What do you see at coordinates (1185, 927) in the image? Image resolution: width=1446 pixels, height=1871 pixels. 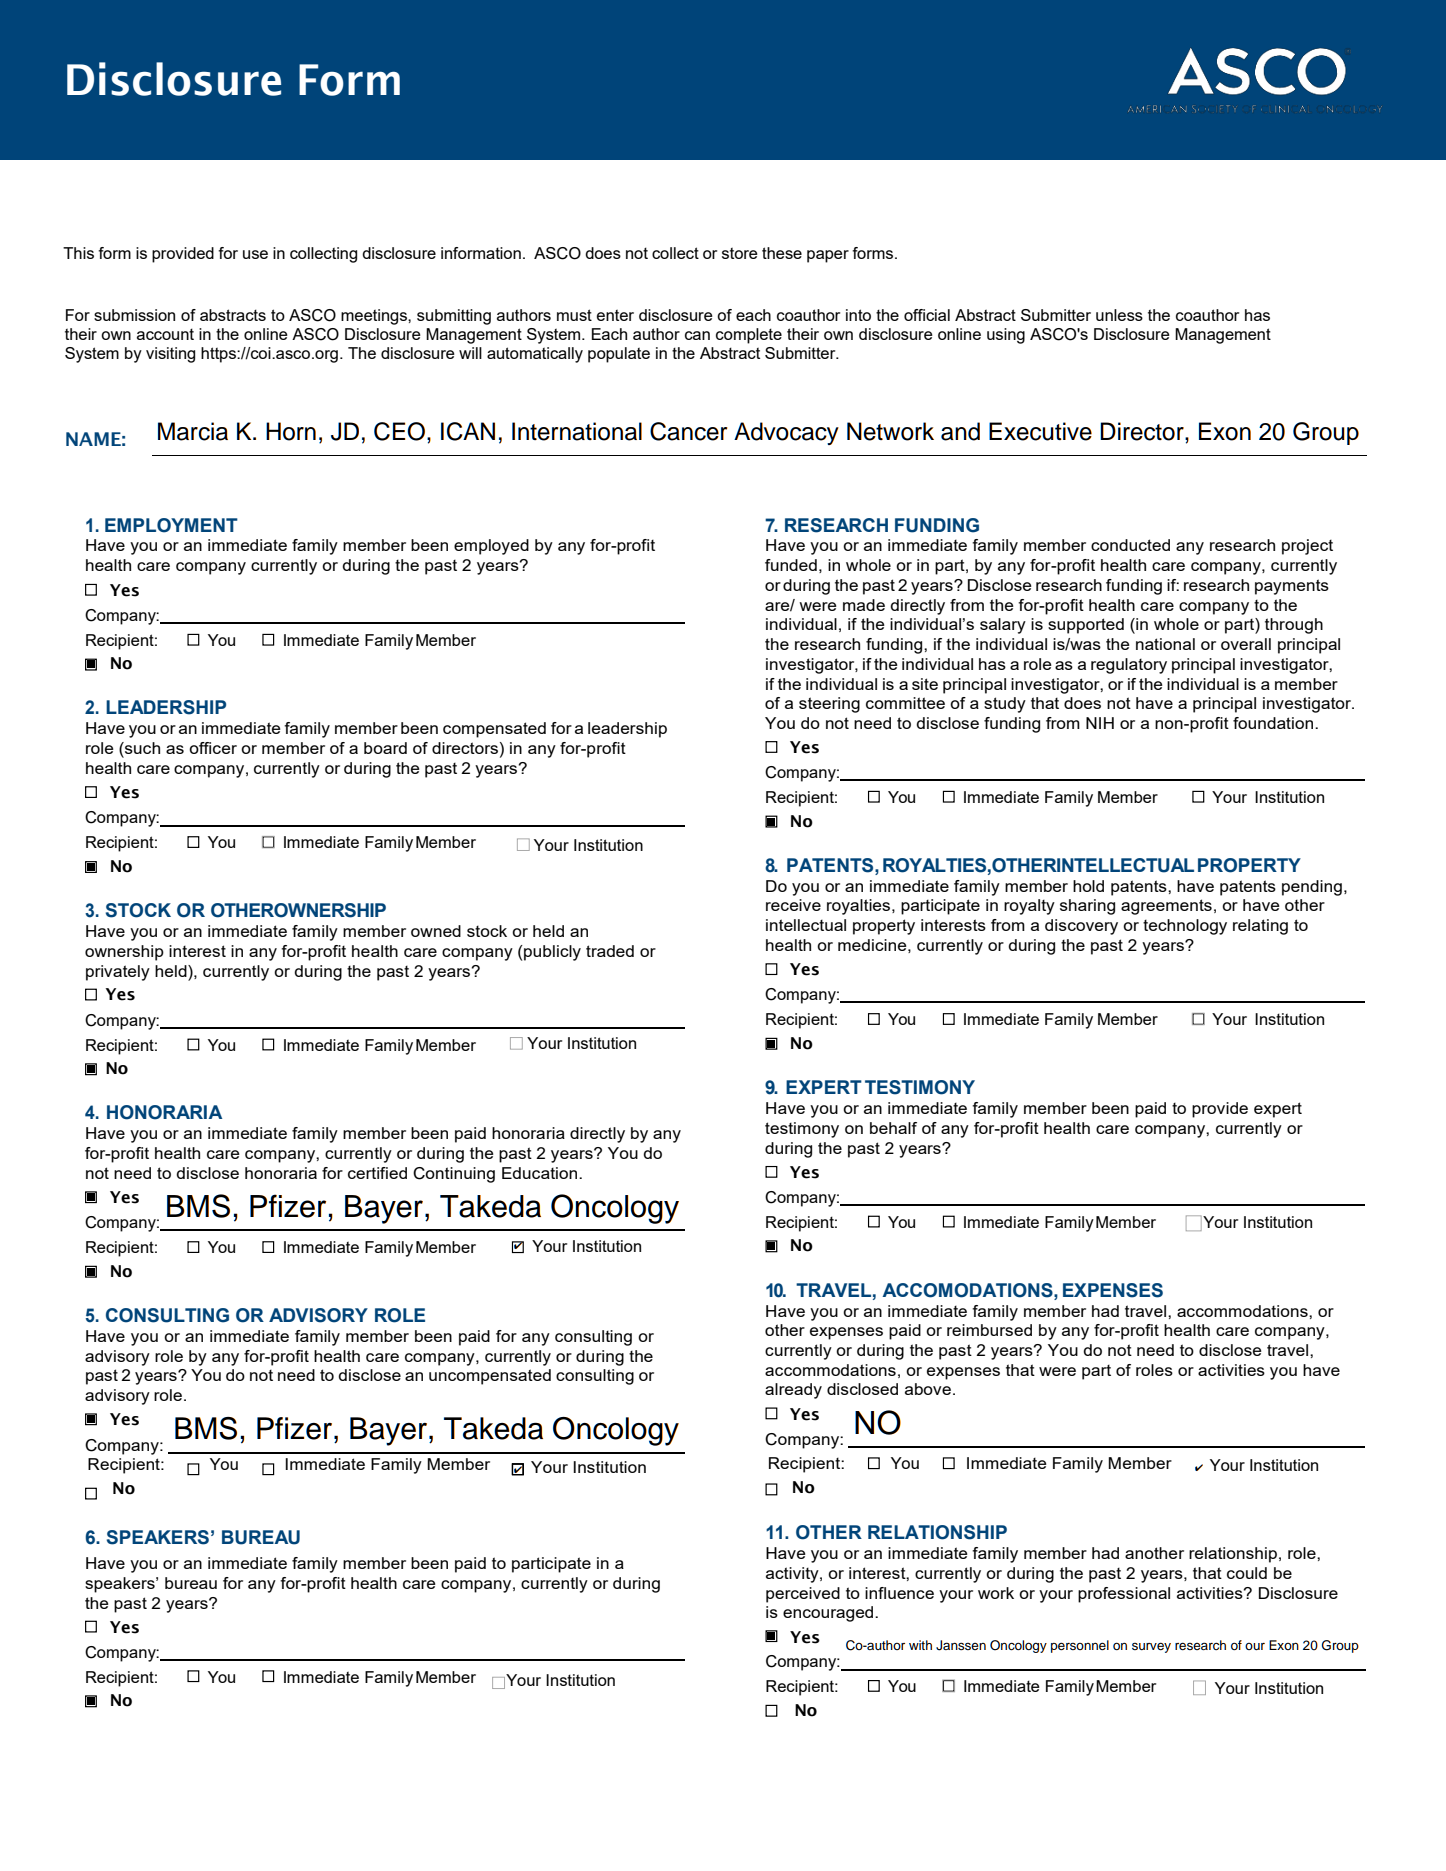 I see `technology` at bounding box center [1185, 927].
